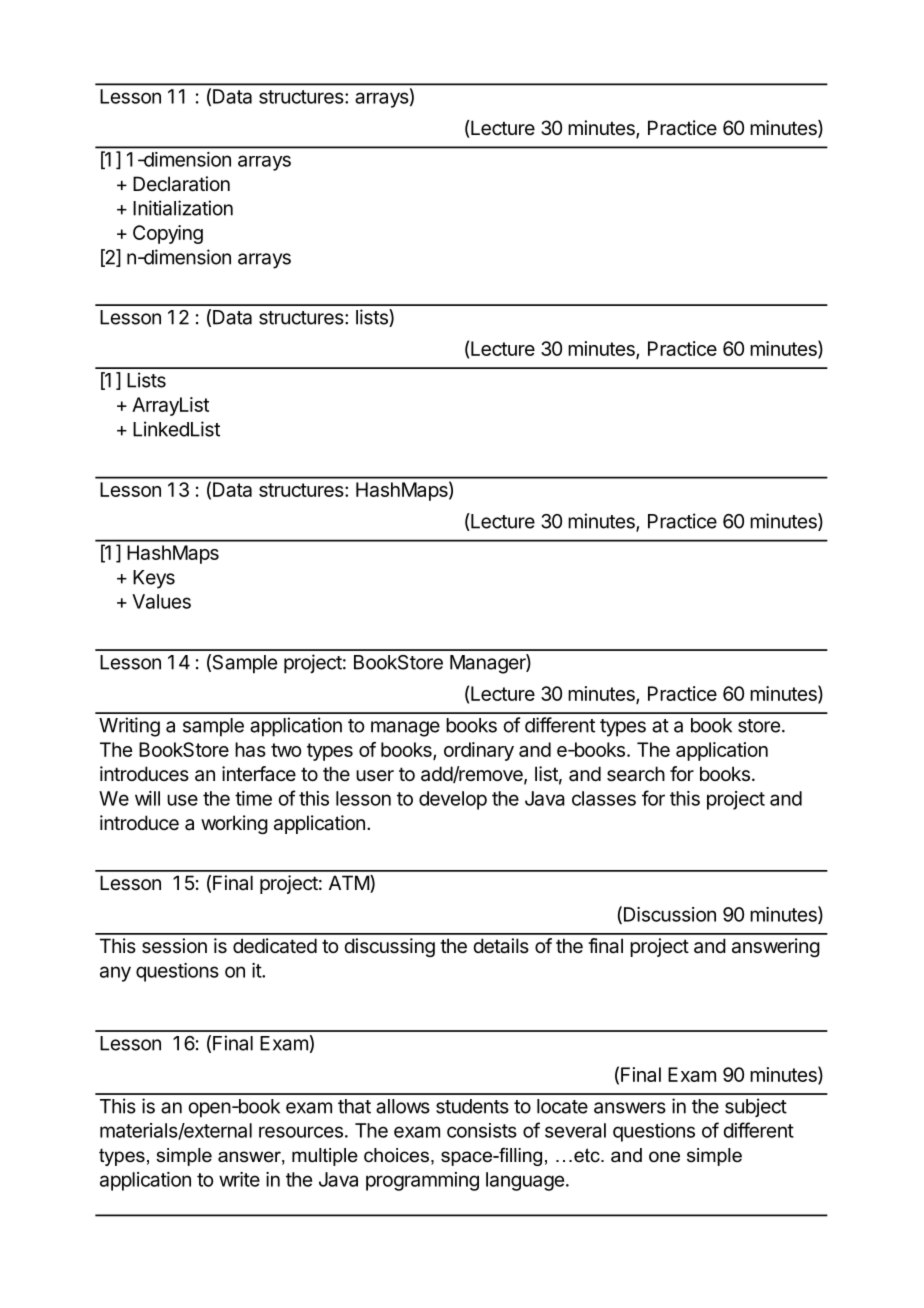 This screenshot has height=1308, width=924. I want to click on details, so click(501, 946).
